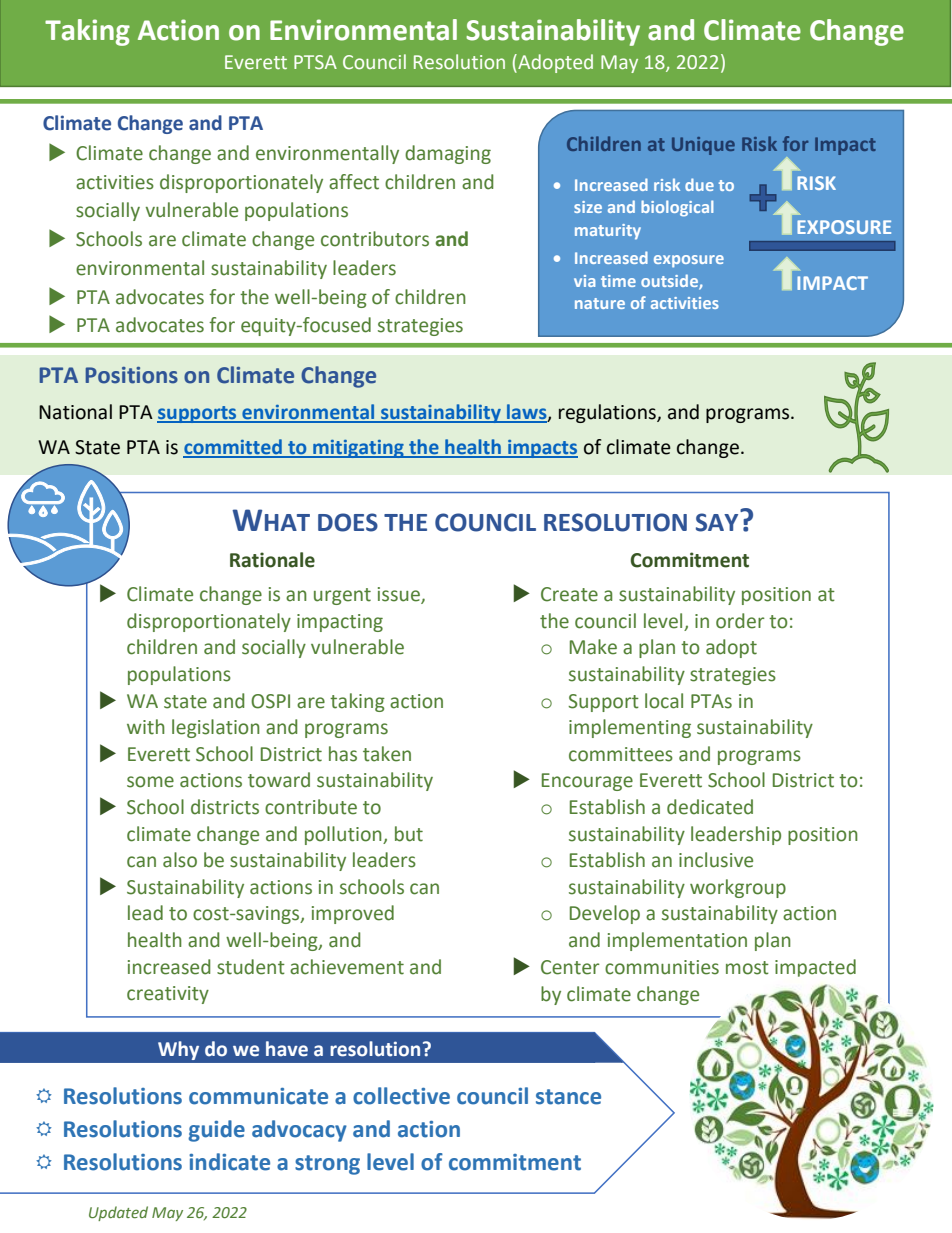 The image size is (952, 1233). Describe the element at coordinates (699, 184) in the page. I see `due` at that location.
